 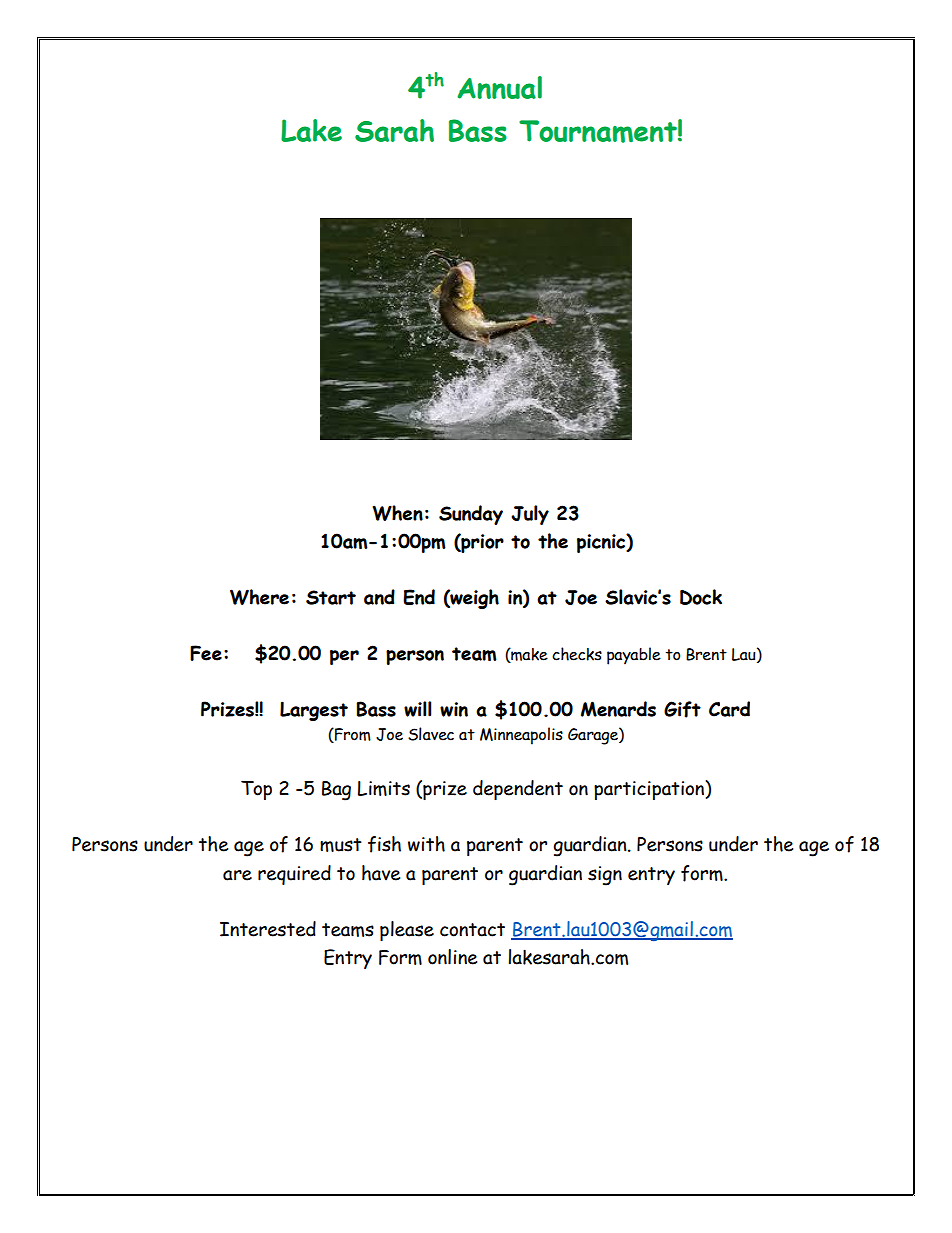 I want to click on Interested, so click(x=268, y=929).
